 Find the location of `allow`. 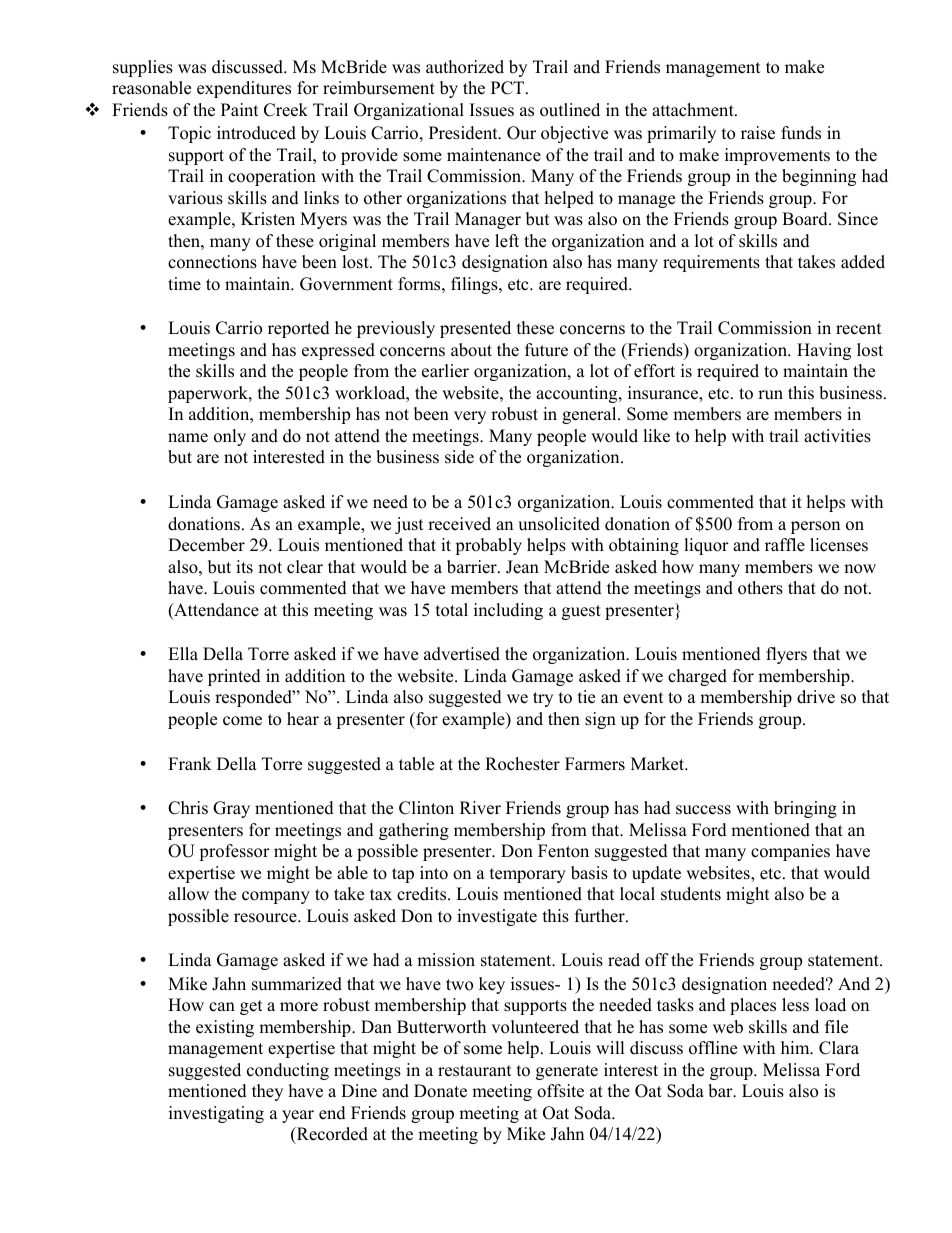

allow is located at coordinates (188, 894).
